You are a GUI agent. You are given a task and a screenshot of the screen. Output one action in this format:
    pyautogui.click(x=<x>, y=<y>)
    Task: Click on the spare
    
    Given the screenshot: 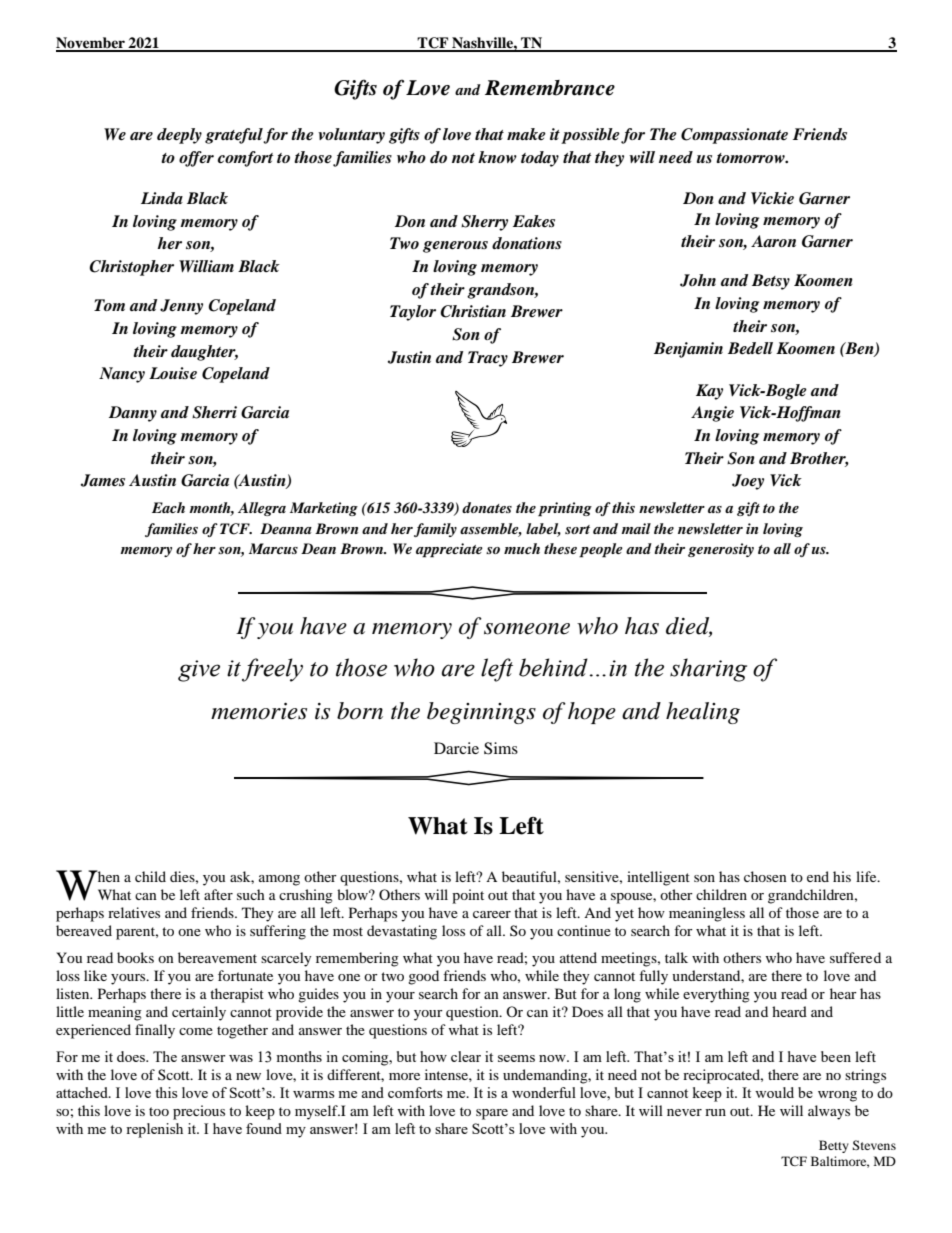 What is the action you would take?
    pyautogui.click(x=492, y=1114)
